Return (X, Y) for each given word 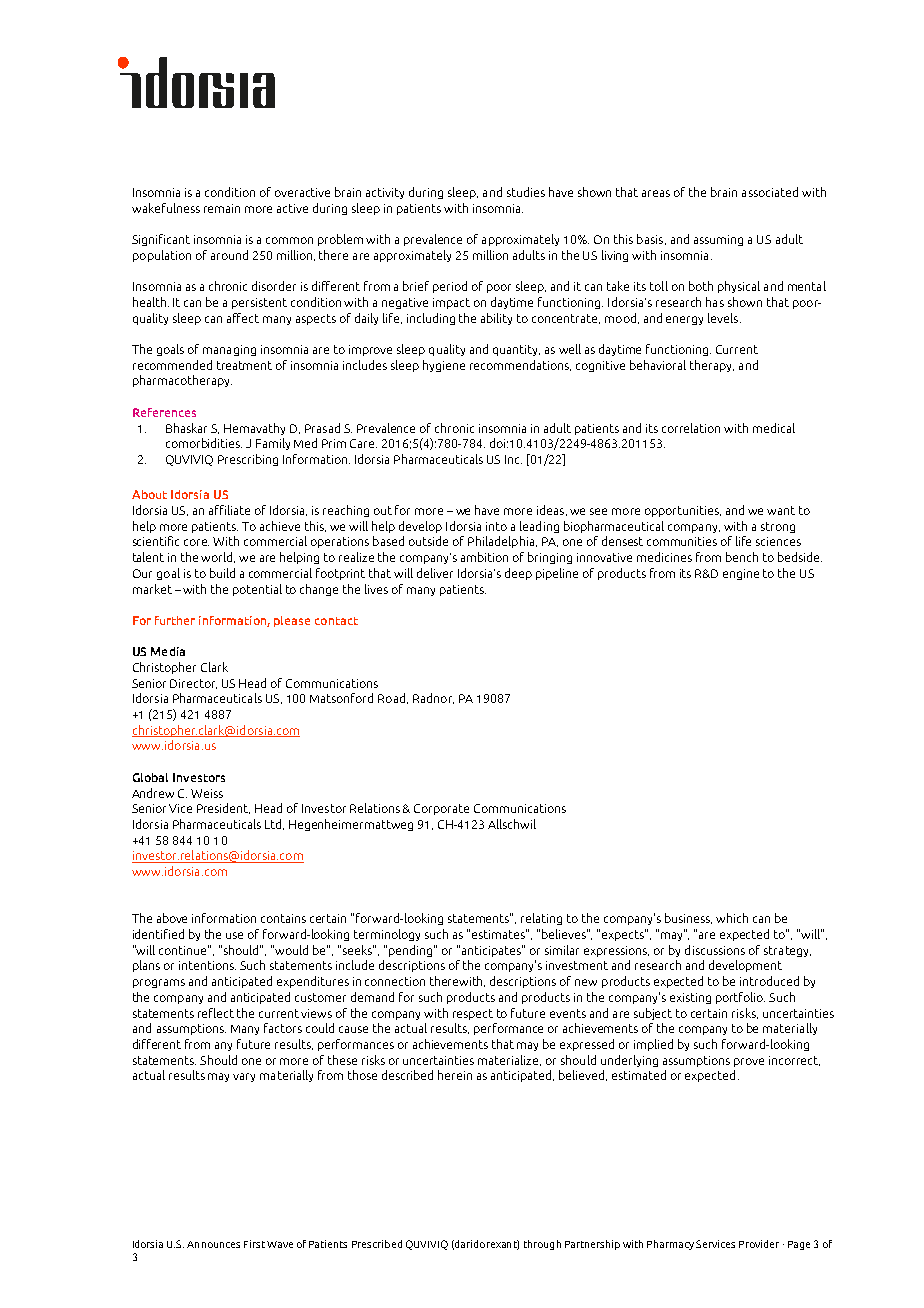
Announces (213, 1244)
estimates (499, 934)
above (172, 918)
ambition (484, 557)
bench (742, 557)
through (542, 1245)
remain (222, 208)
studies (526, 192)
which (732, 918)
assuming (718, 240)
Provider (759, 1244)
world (218, 557)
